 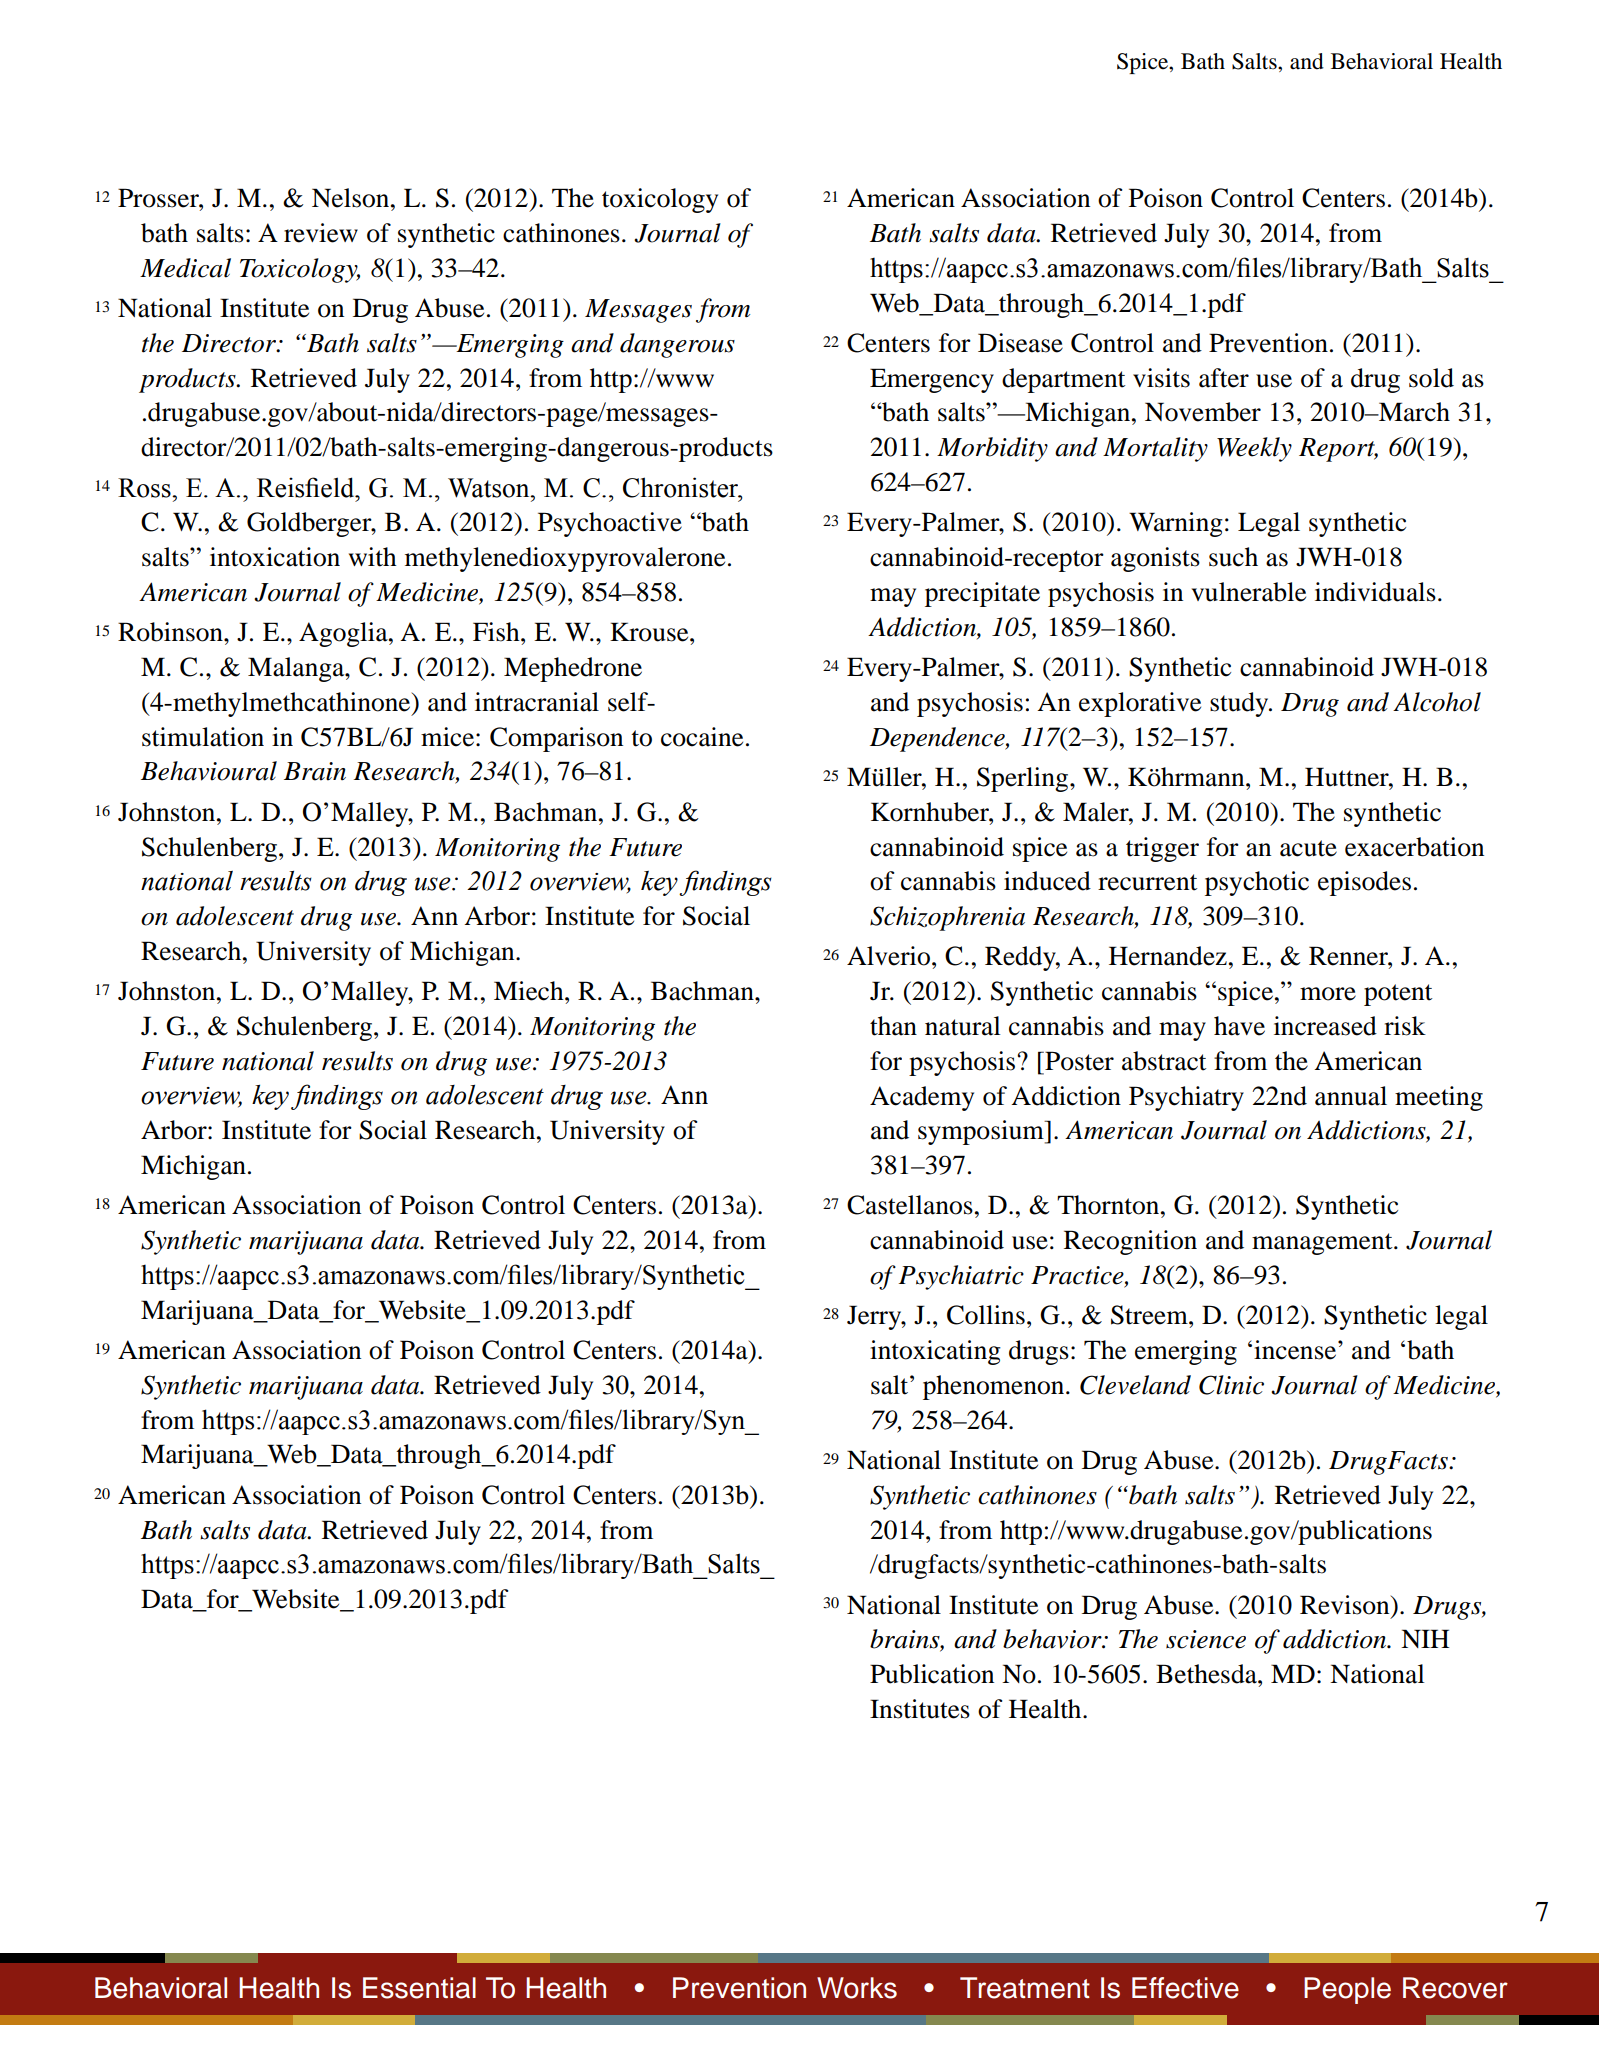 What do you see at coordinates (922, 1098) in the screenshot?
I see `Academy` at bounding box center [922, 1098].
